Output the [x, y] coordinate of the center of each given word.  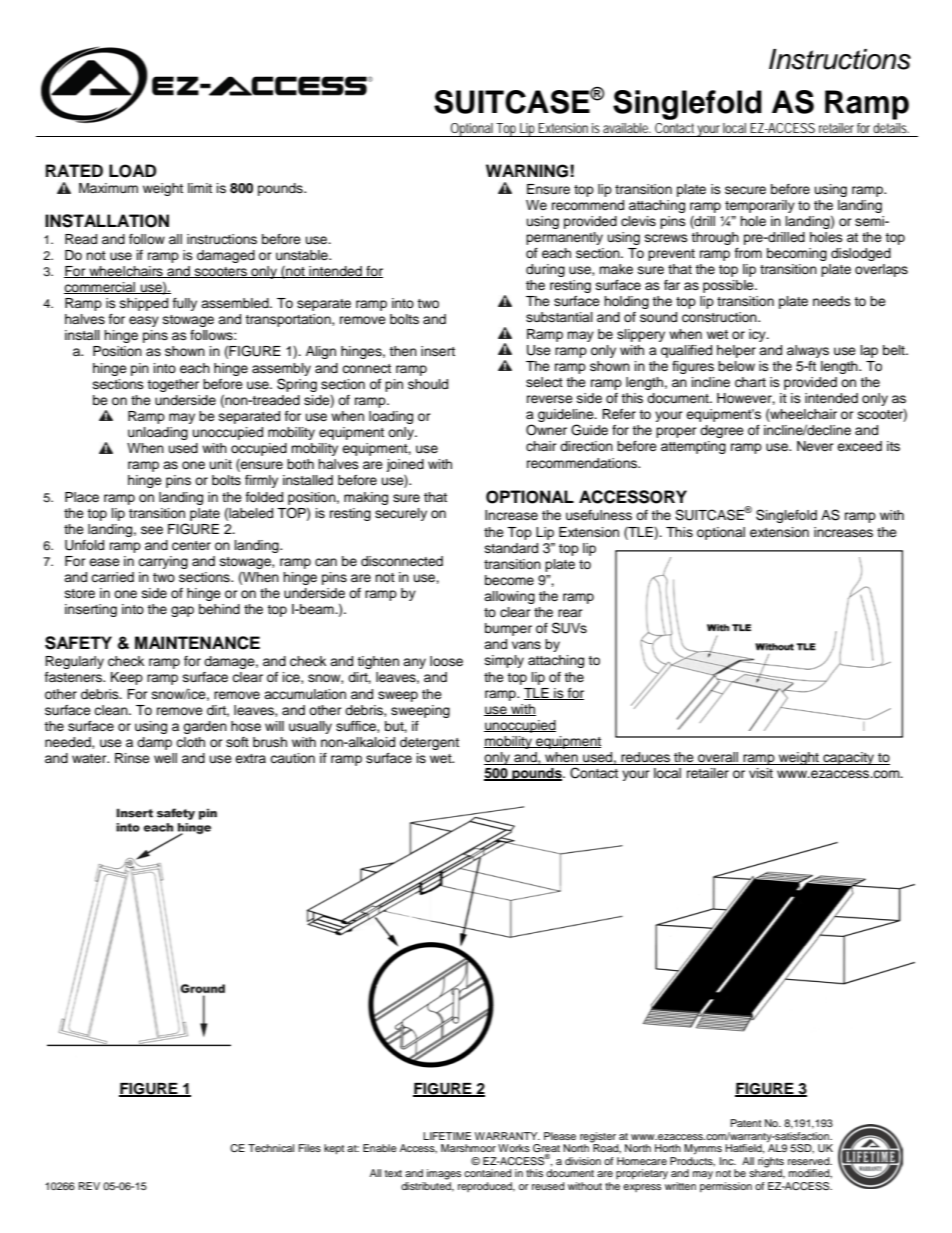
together [173, 385]
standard [511, 548]
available [627, 128]
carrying [163, 562]
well [165, 758]
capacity [849, 758]
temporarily [760, 206]
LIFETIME [447, 1136]
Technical [271, 1148]
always [808, 351]
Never [815, 446]
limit [200, 188]
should [428, 384]
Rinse [132, 758]
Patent [746, 1123]
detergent [429, 743]
